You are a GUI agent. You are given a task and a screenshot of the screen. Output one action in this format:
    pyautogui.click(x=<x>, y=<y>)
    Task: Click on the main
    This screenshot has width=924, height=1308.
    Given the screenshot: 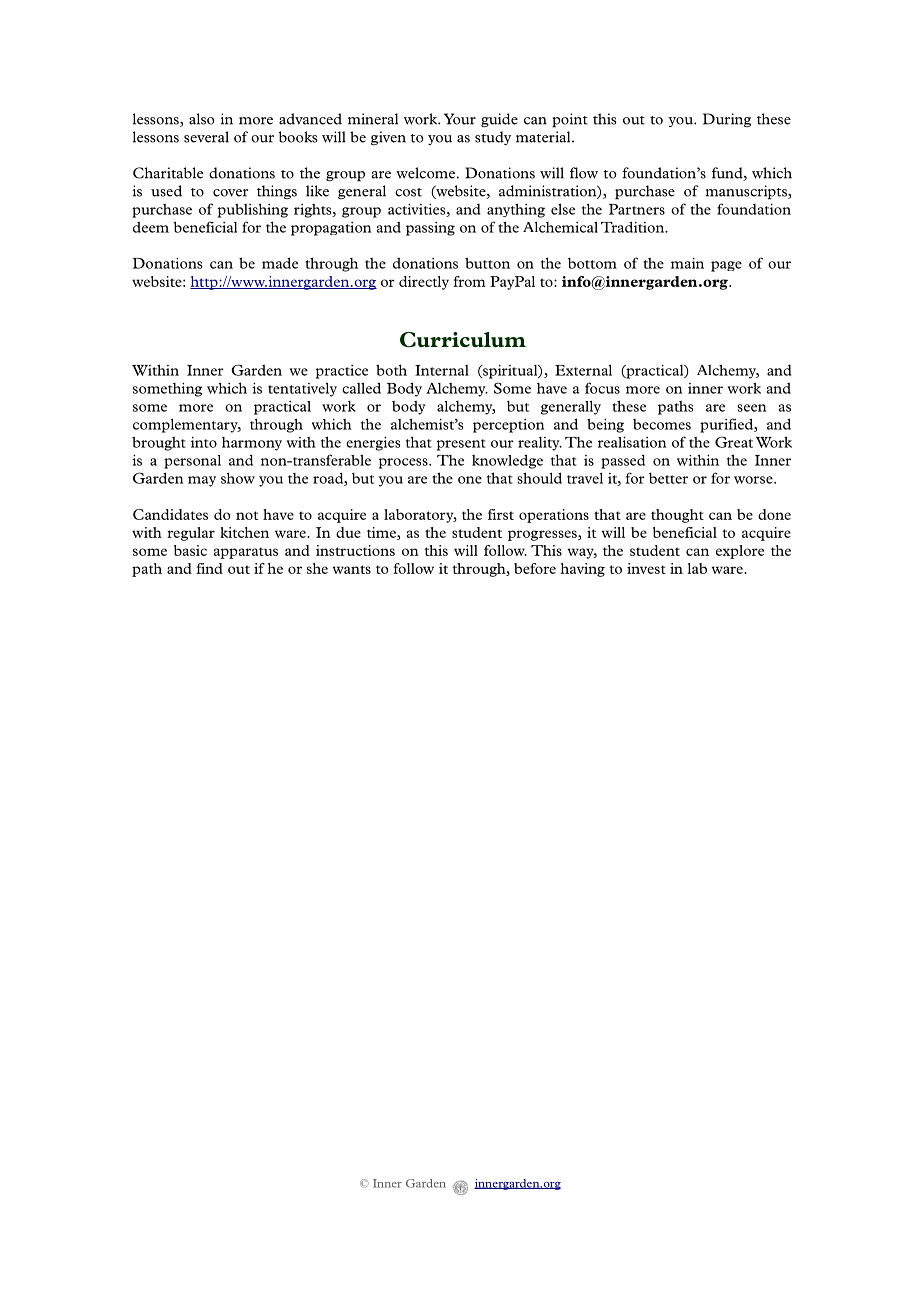 What is the action you would take?
    pyautogui.click(x=687, y=263)
